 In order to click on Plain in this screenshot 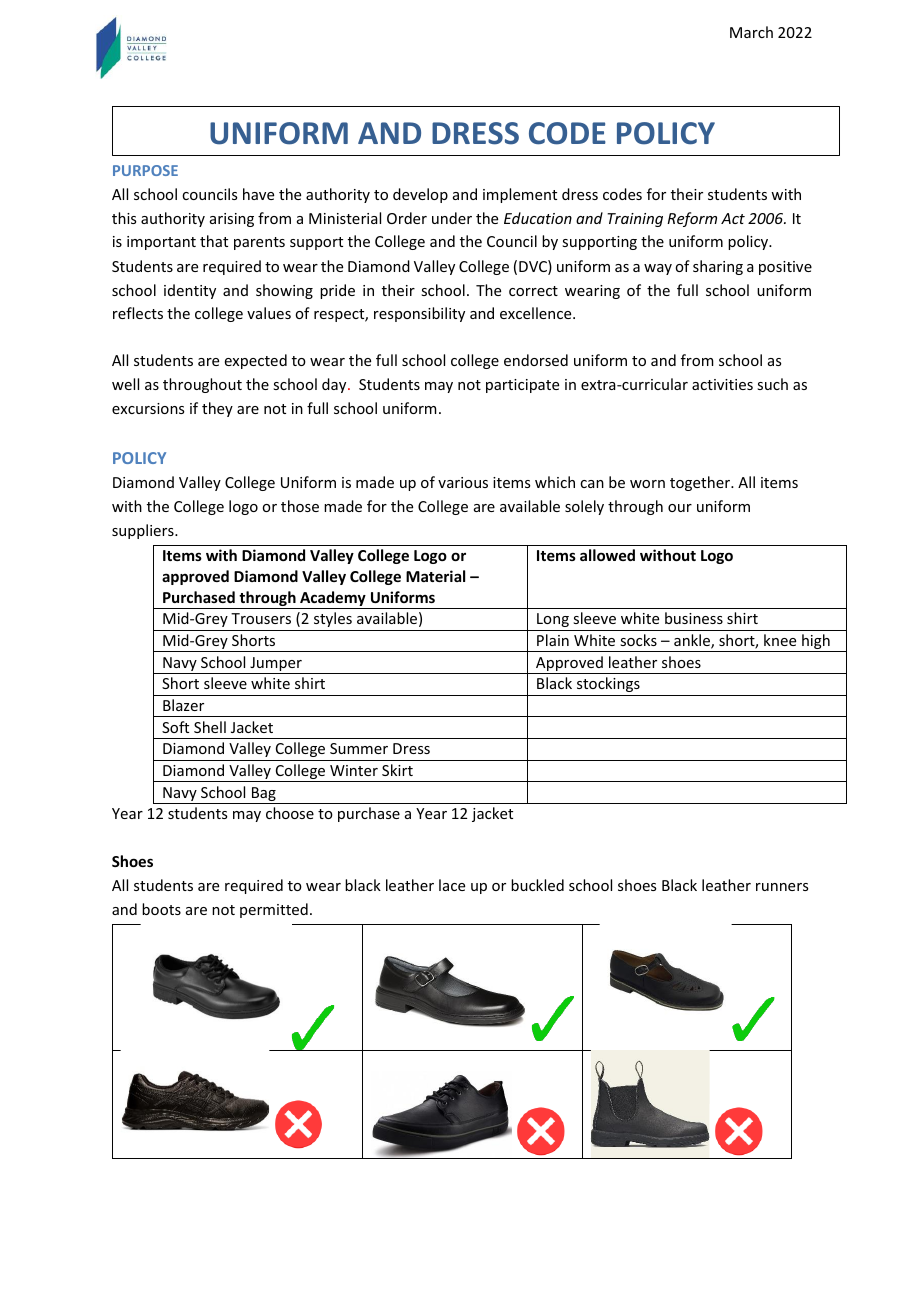, I will do `click(553, 640)`.
